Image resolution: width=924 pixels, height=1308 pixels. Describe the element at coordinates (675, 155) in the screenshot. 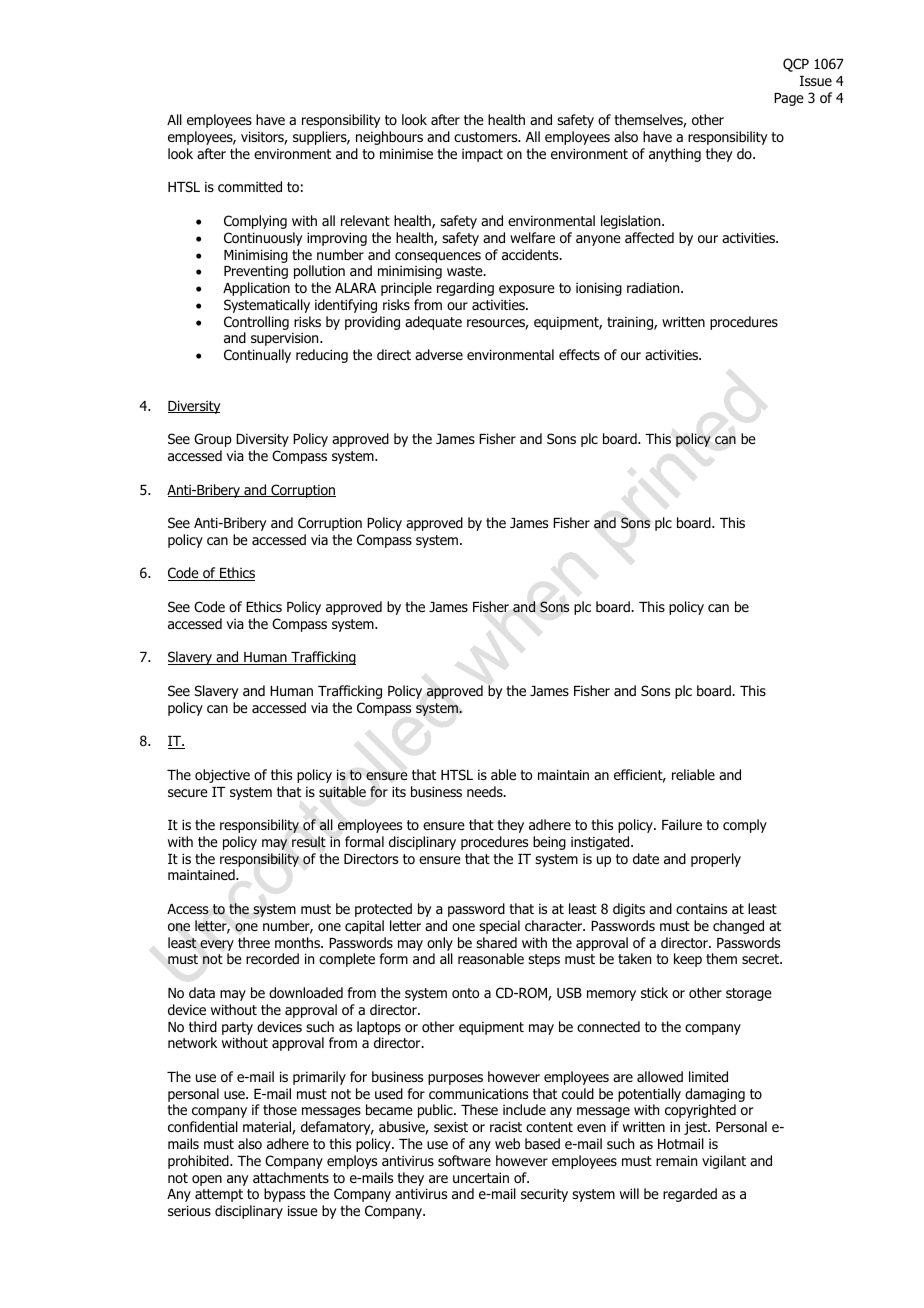

I see `anything` at that location.
